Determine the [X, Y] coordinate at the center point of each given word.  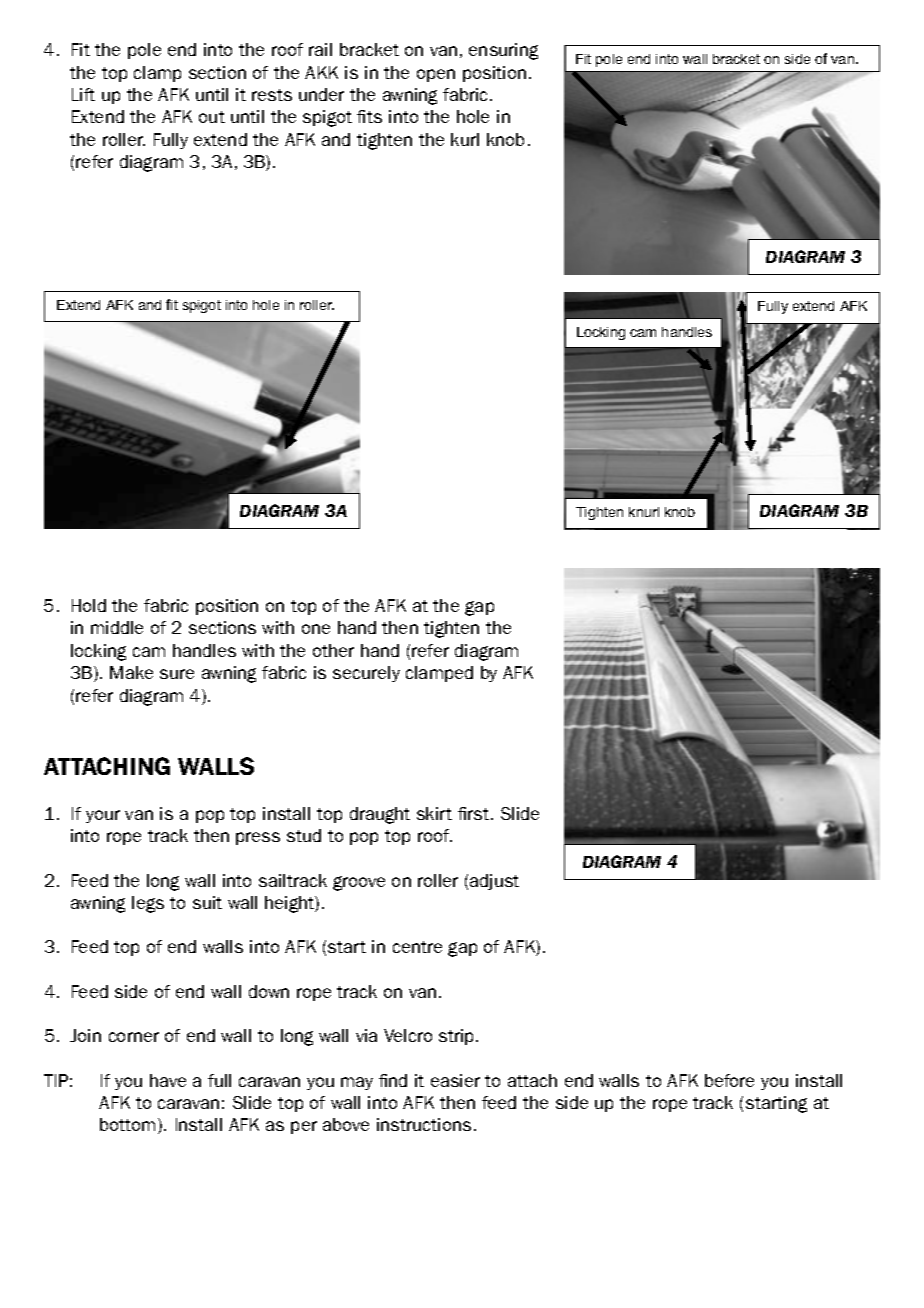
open [436, 75]
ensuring [503, 51]
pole [144, 51]
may [357, 1083]
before [729, 1080]
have [168, 1080]
